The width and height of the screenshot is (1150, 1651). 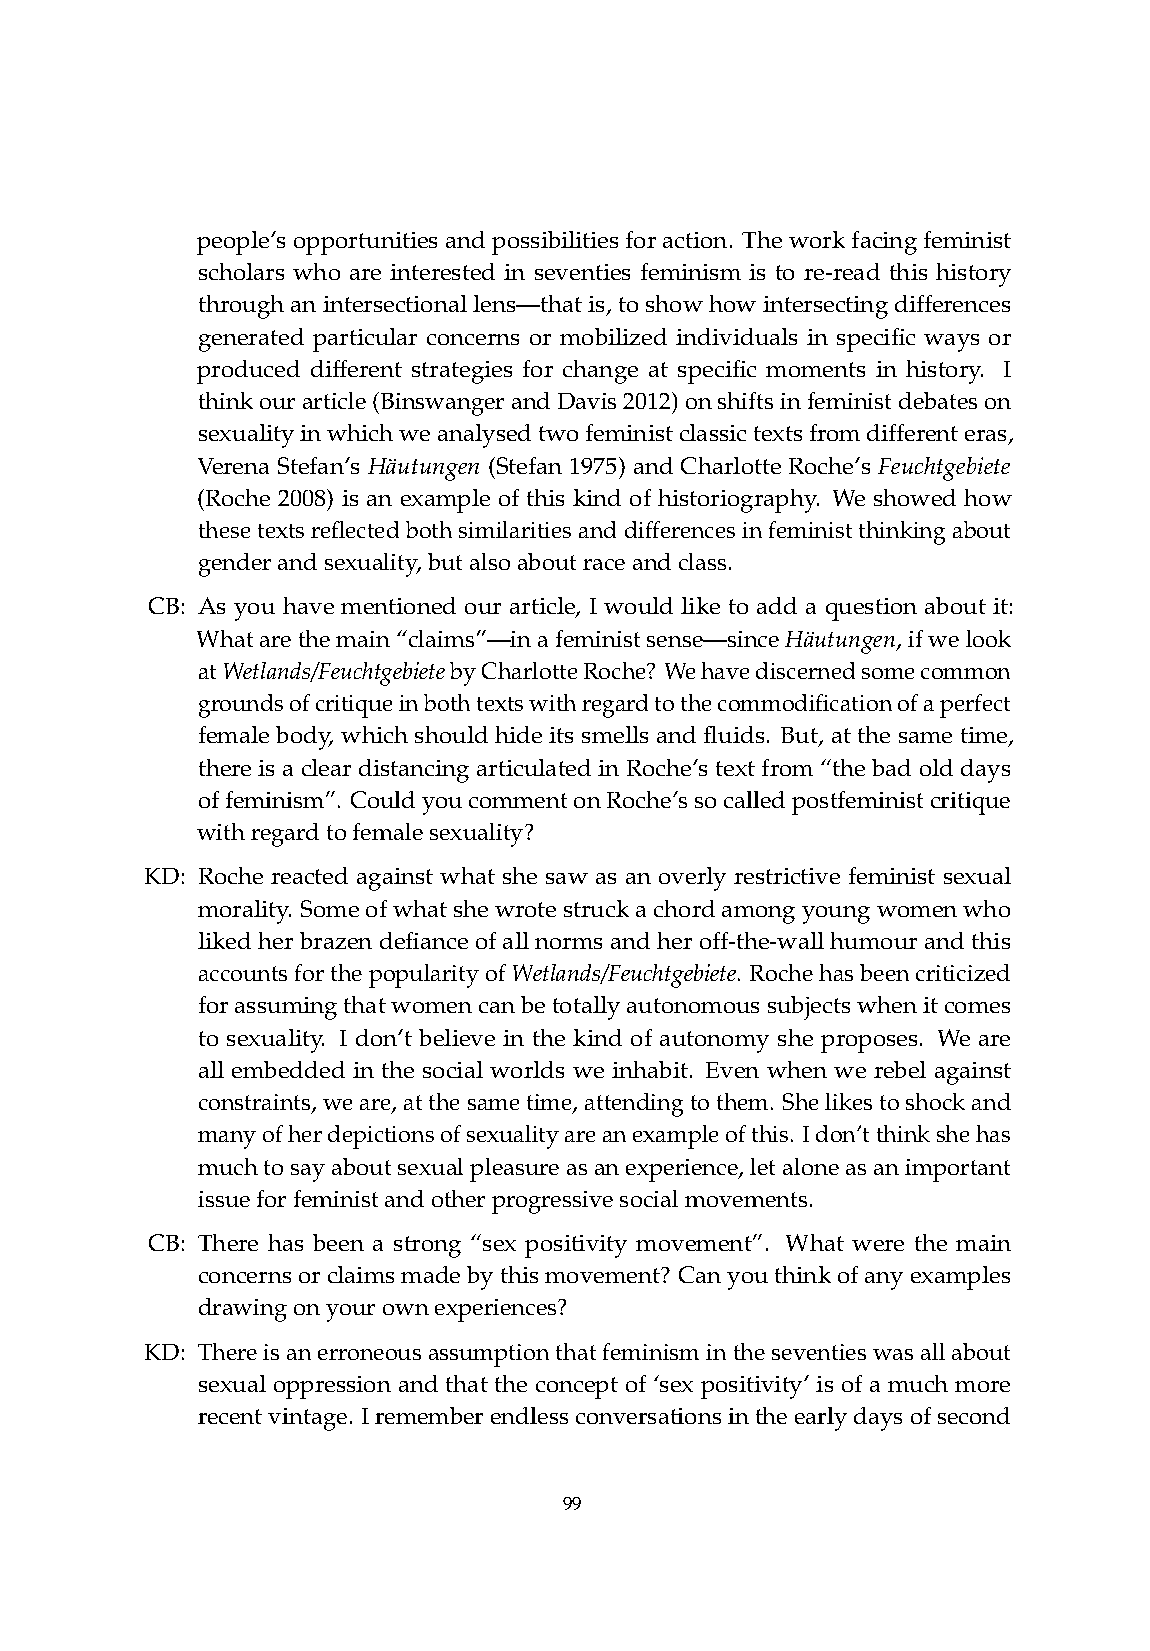 I want to click on facing, so click(x=884, y=243).
